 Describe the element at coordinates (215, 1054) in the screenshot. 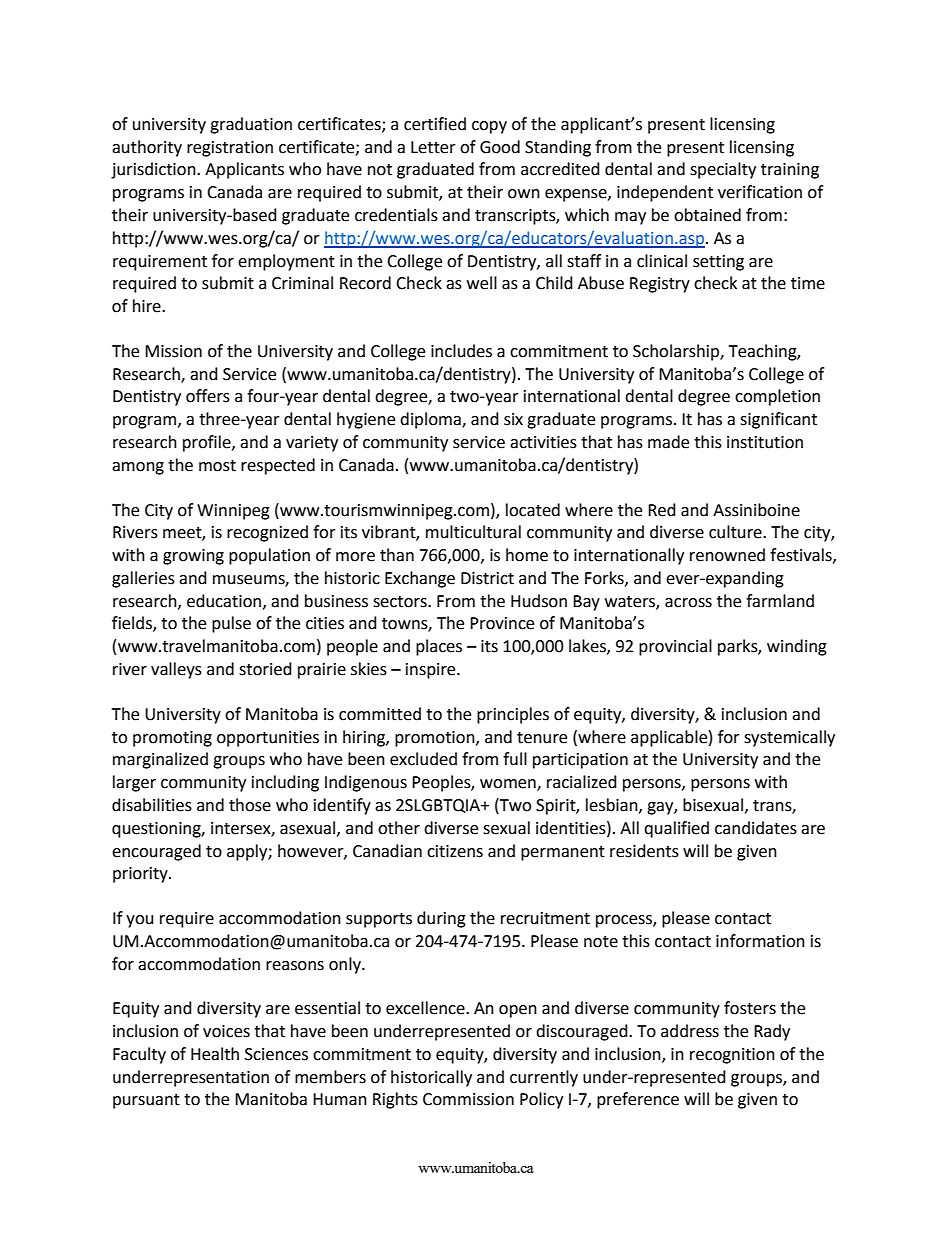

I see `Health` at that location.
